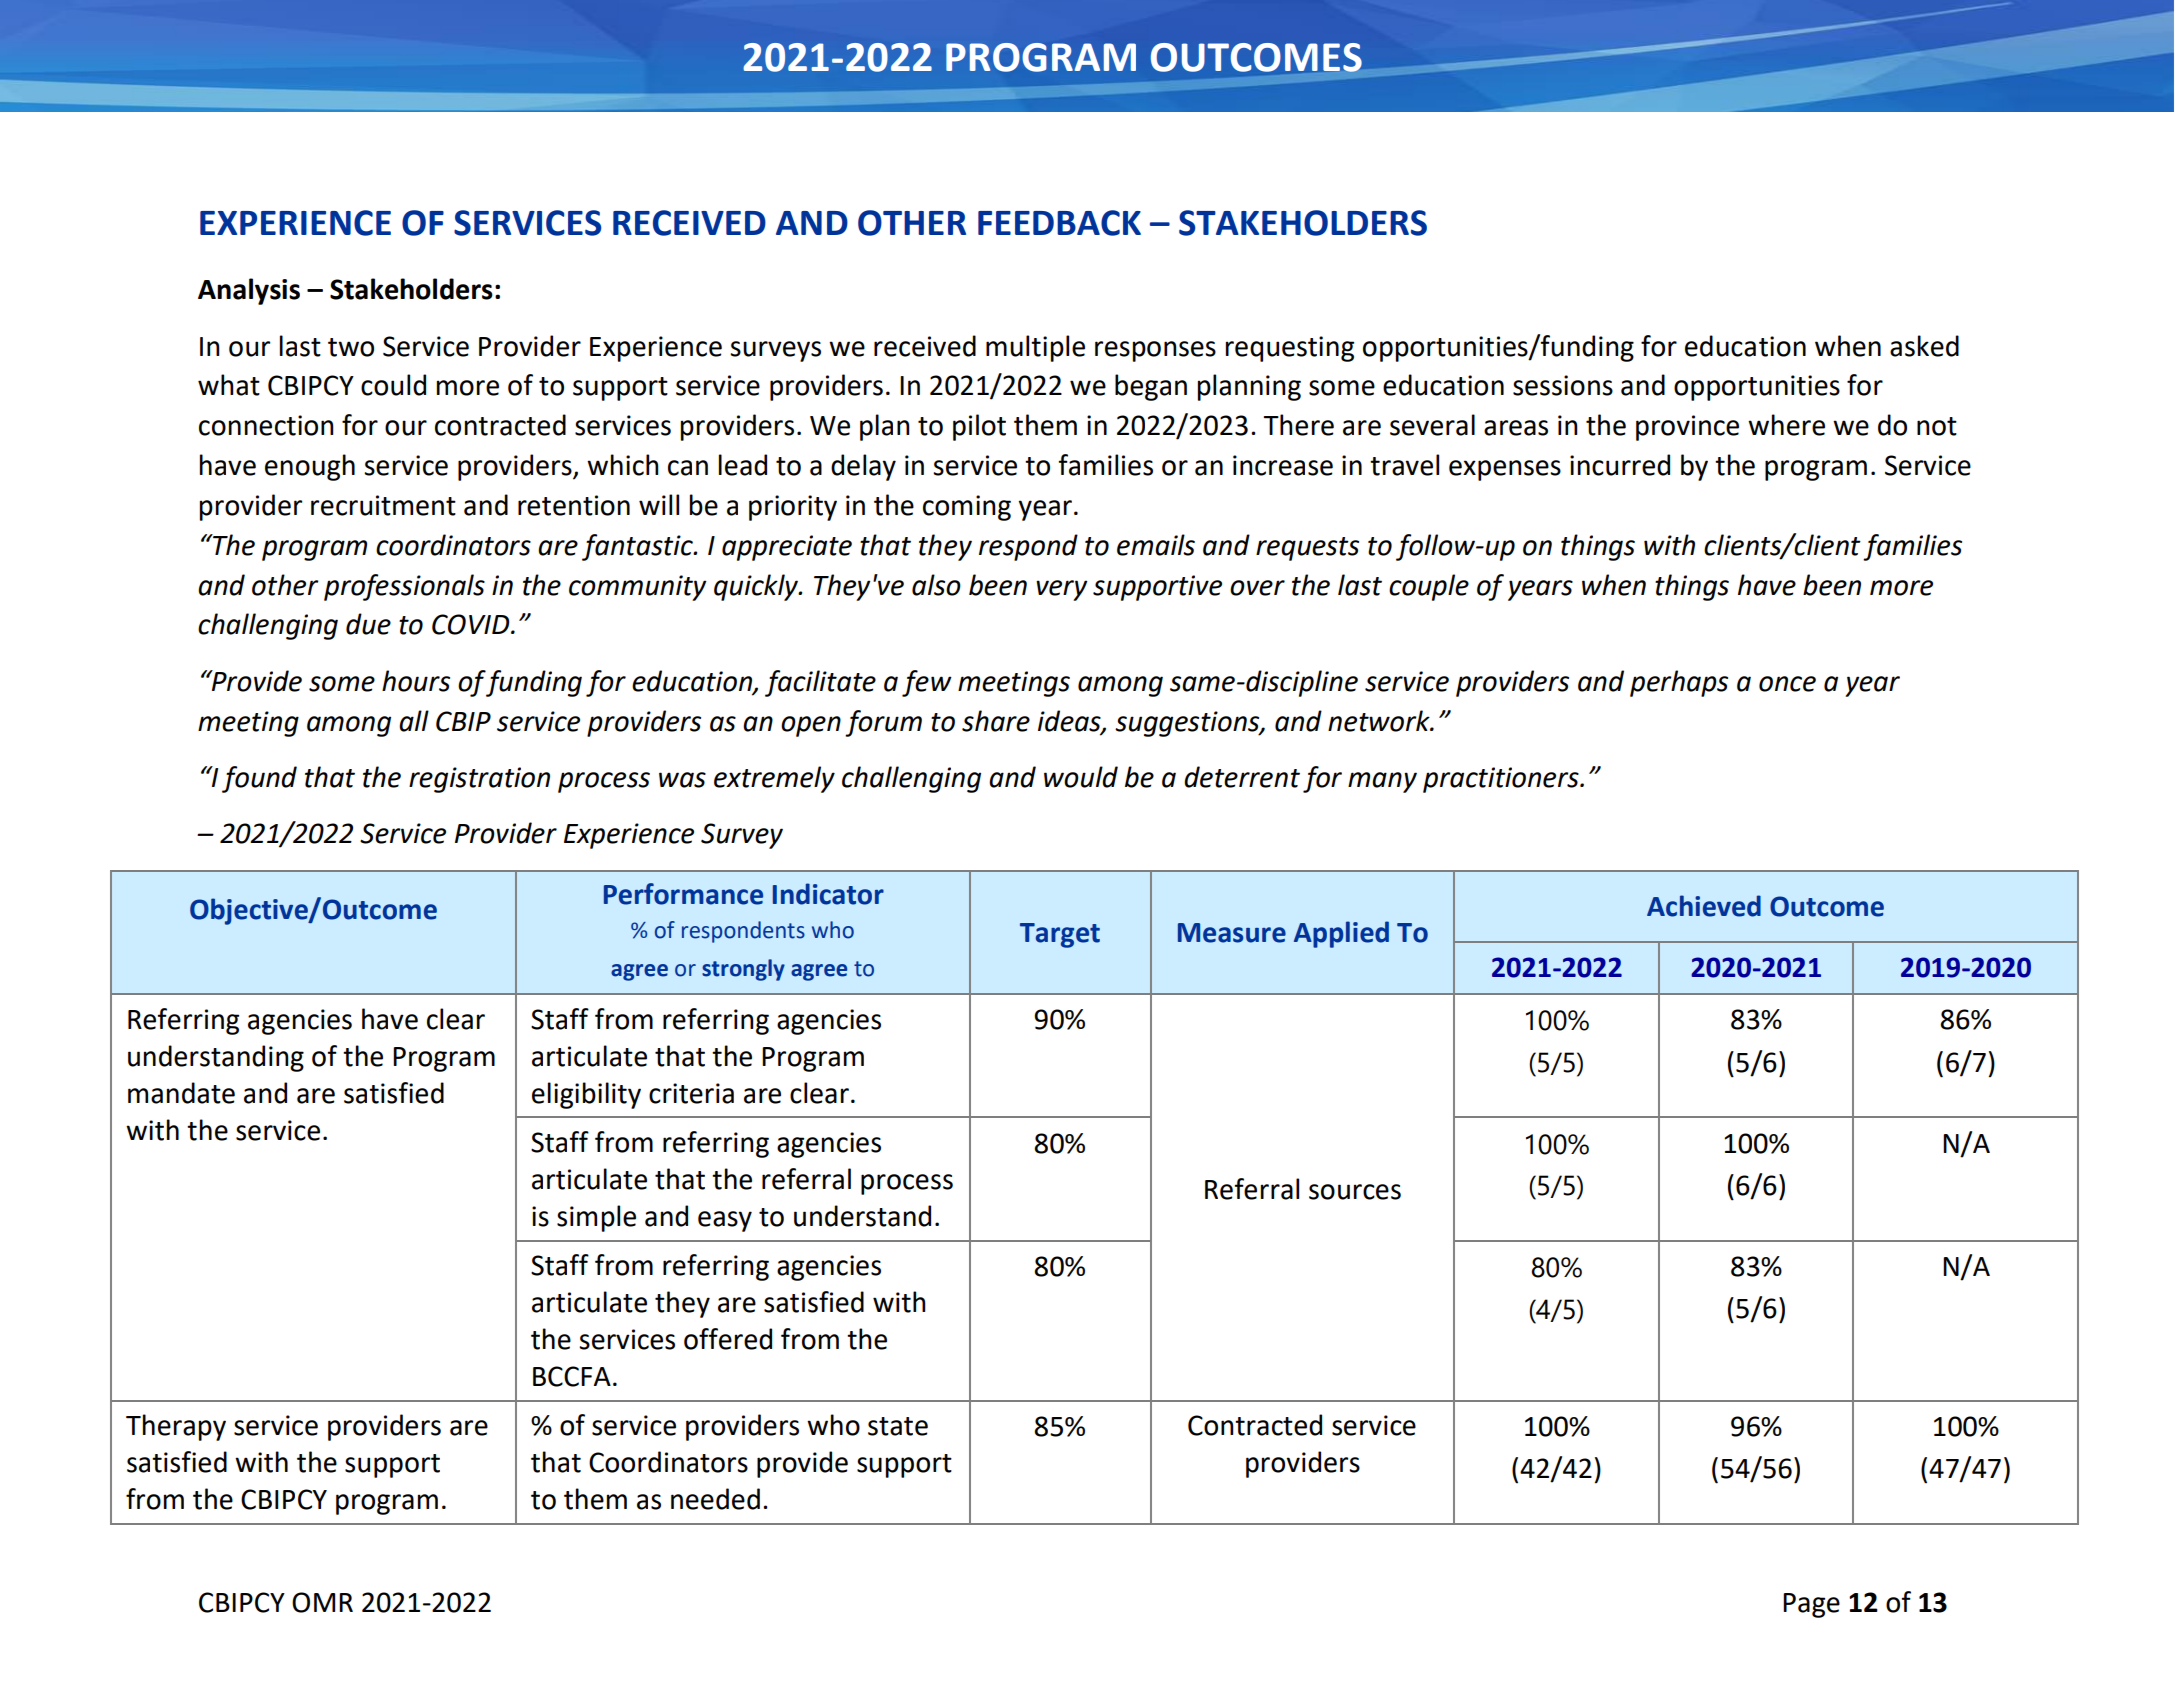  Describe the element at coordinates (1924, 346) in the screenshot. I see `asked` at that location.
